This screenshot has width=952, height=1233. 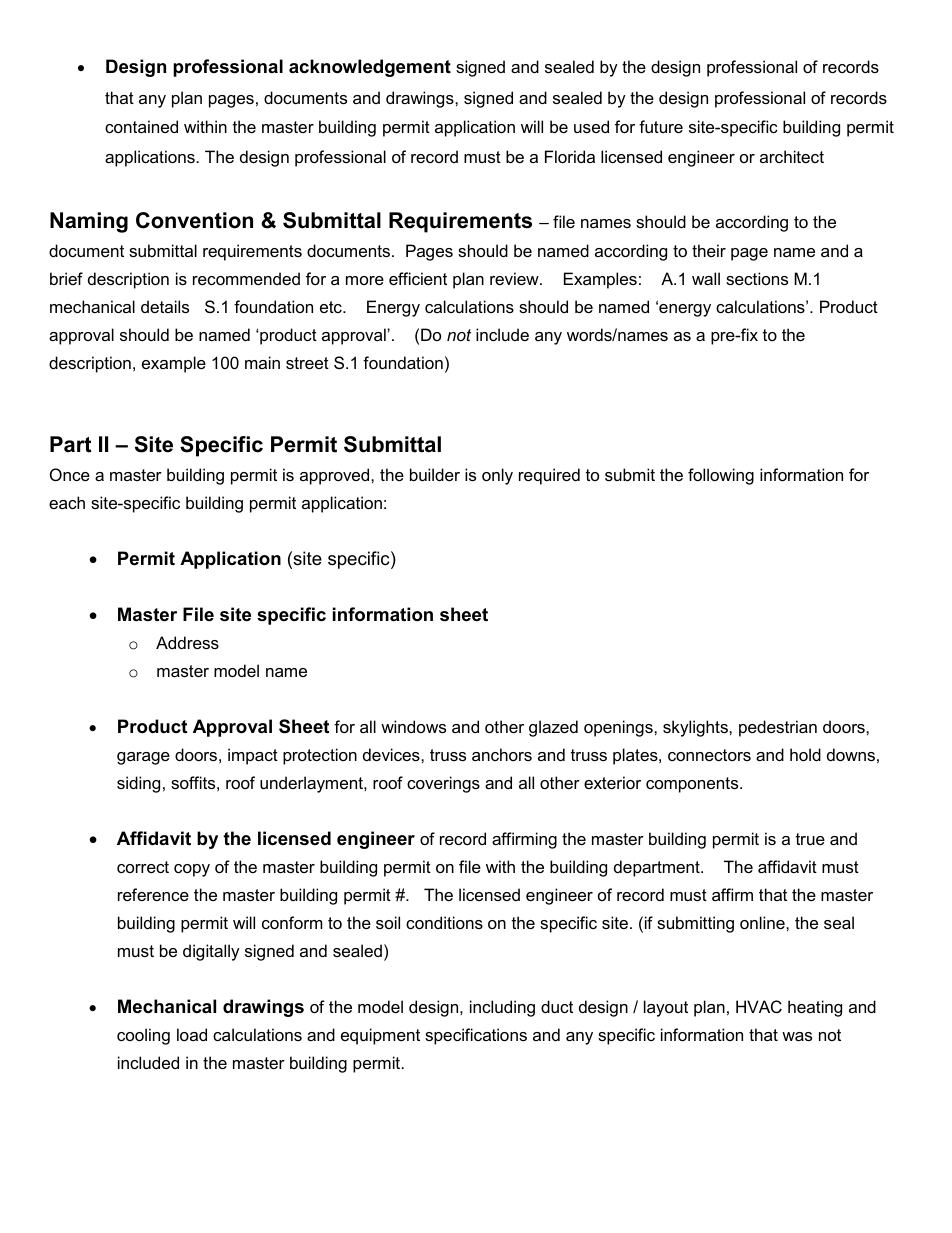 I want to click on coverings, so click(x=443, y=784).
